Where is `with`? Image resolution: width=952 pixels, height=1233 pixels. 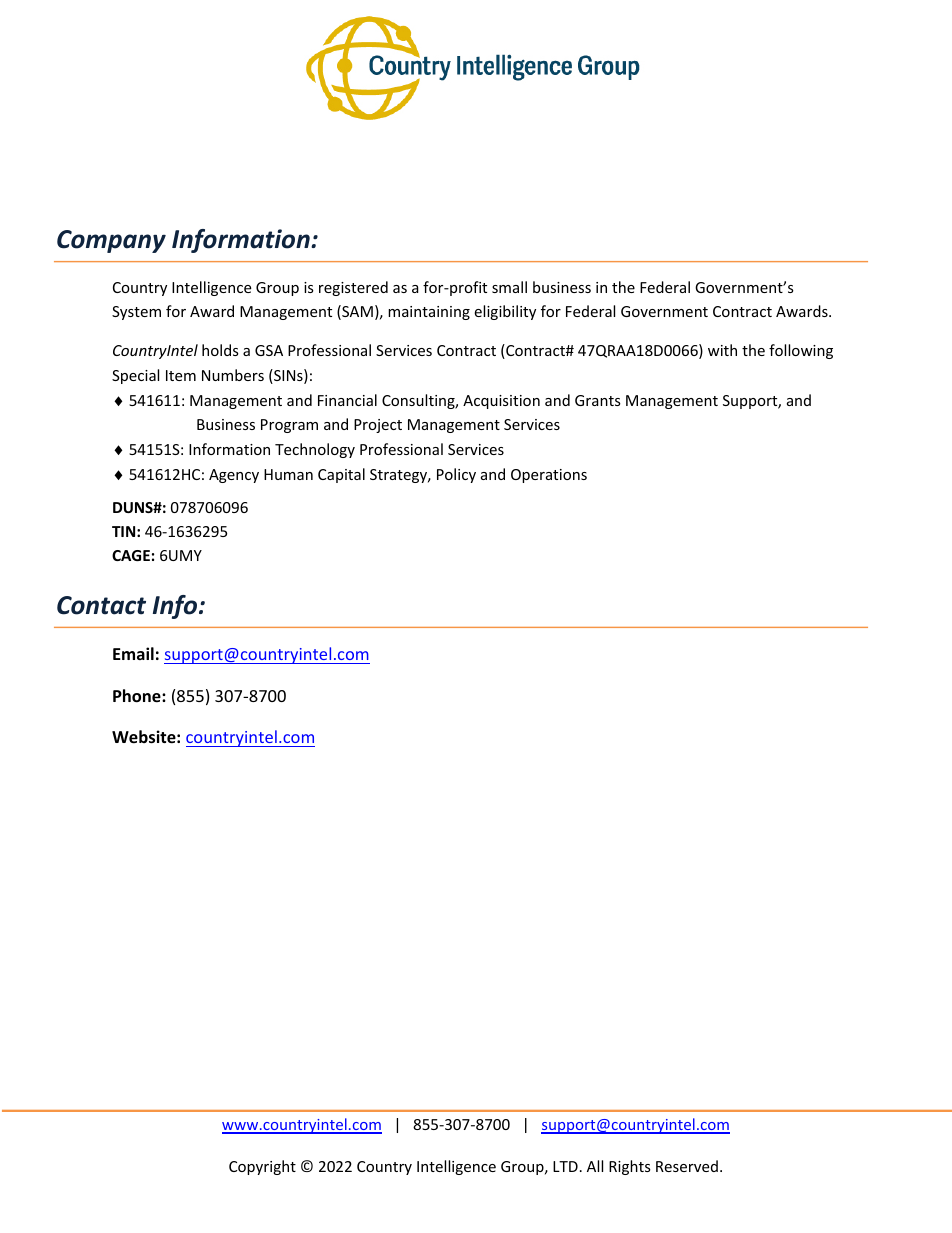 with is located at coordinates (722, 350).
